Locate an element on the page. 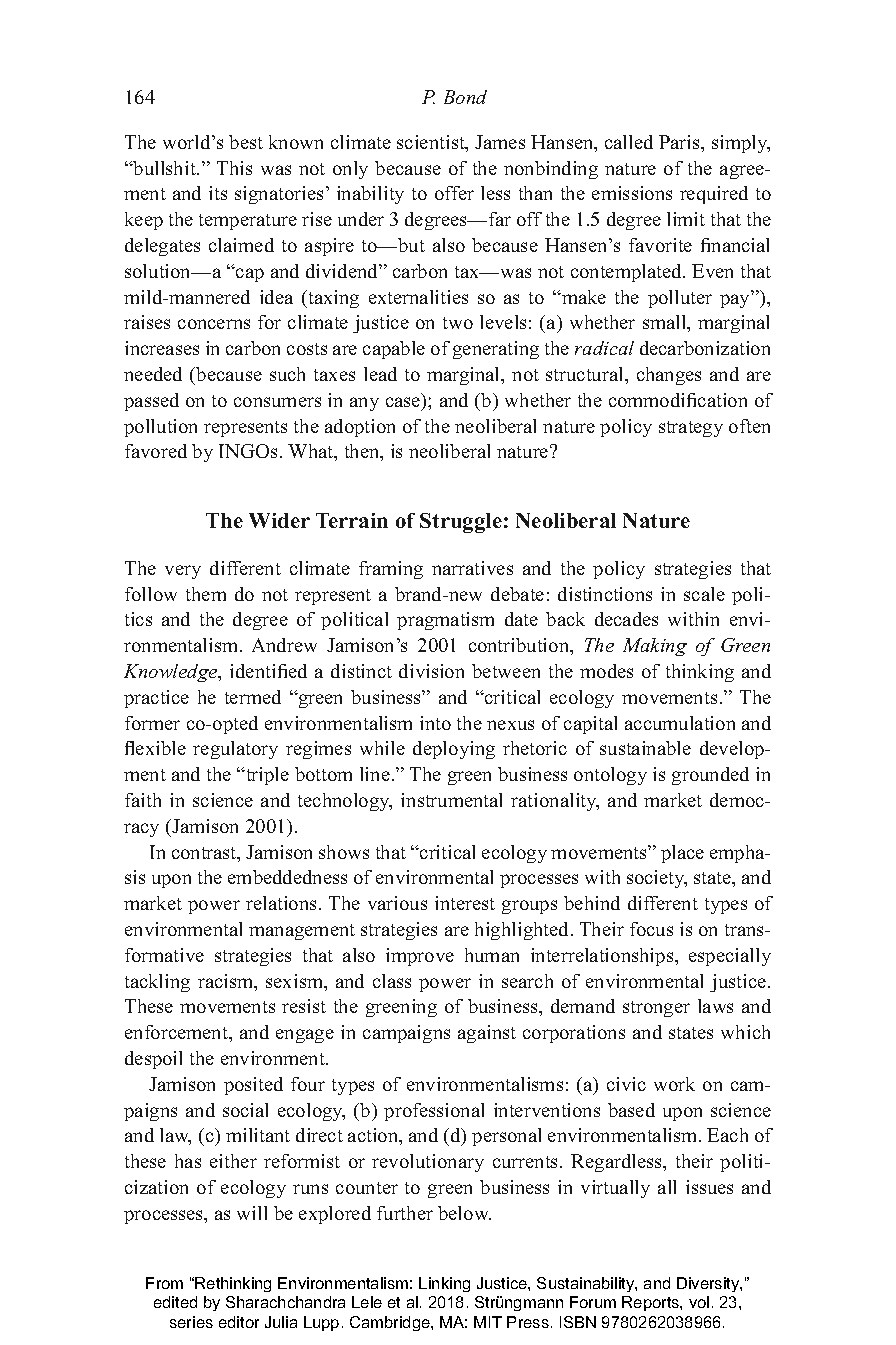  editor is located at coordinates (239, 1322).
